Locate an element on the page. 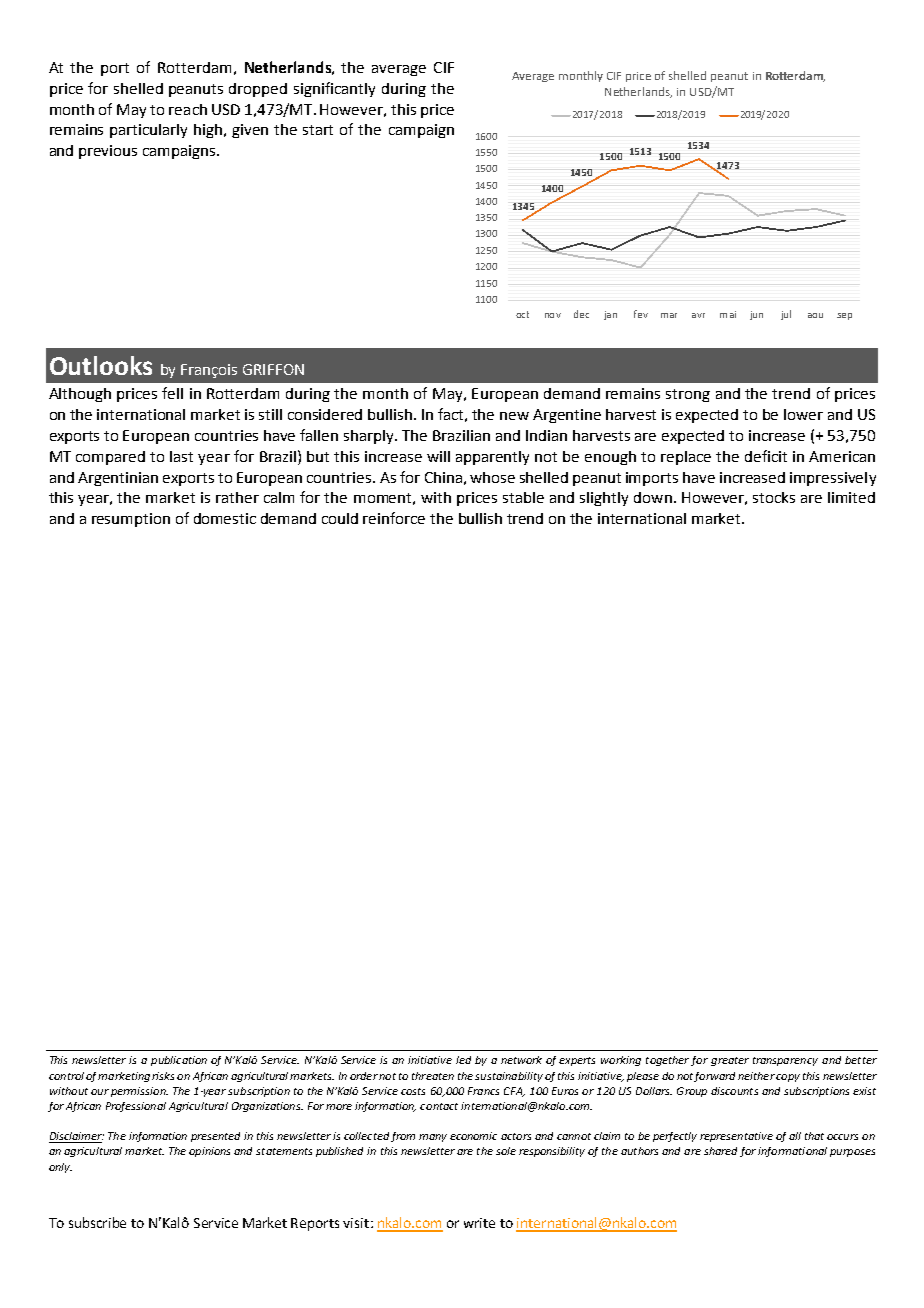 The height and width of the document is (1308, 924). jul is located at coordinates (786, 315).
